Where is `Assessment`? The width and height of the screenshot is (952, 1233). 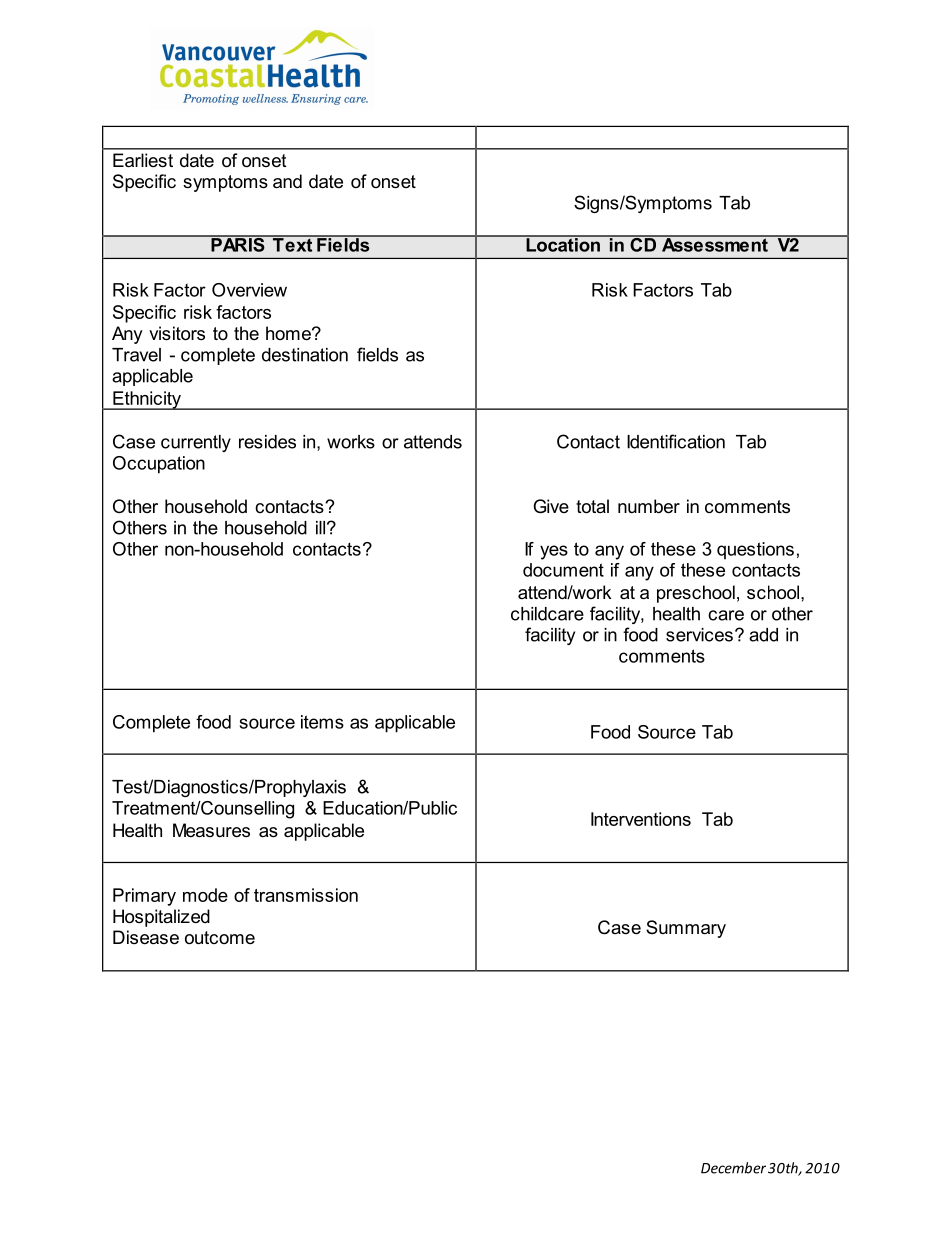 Assessment is located at coordinates (715, 244).
